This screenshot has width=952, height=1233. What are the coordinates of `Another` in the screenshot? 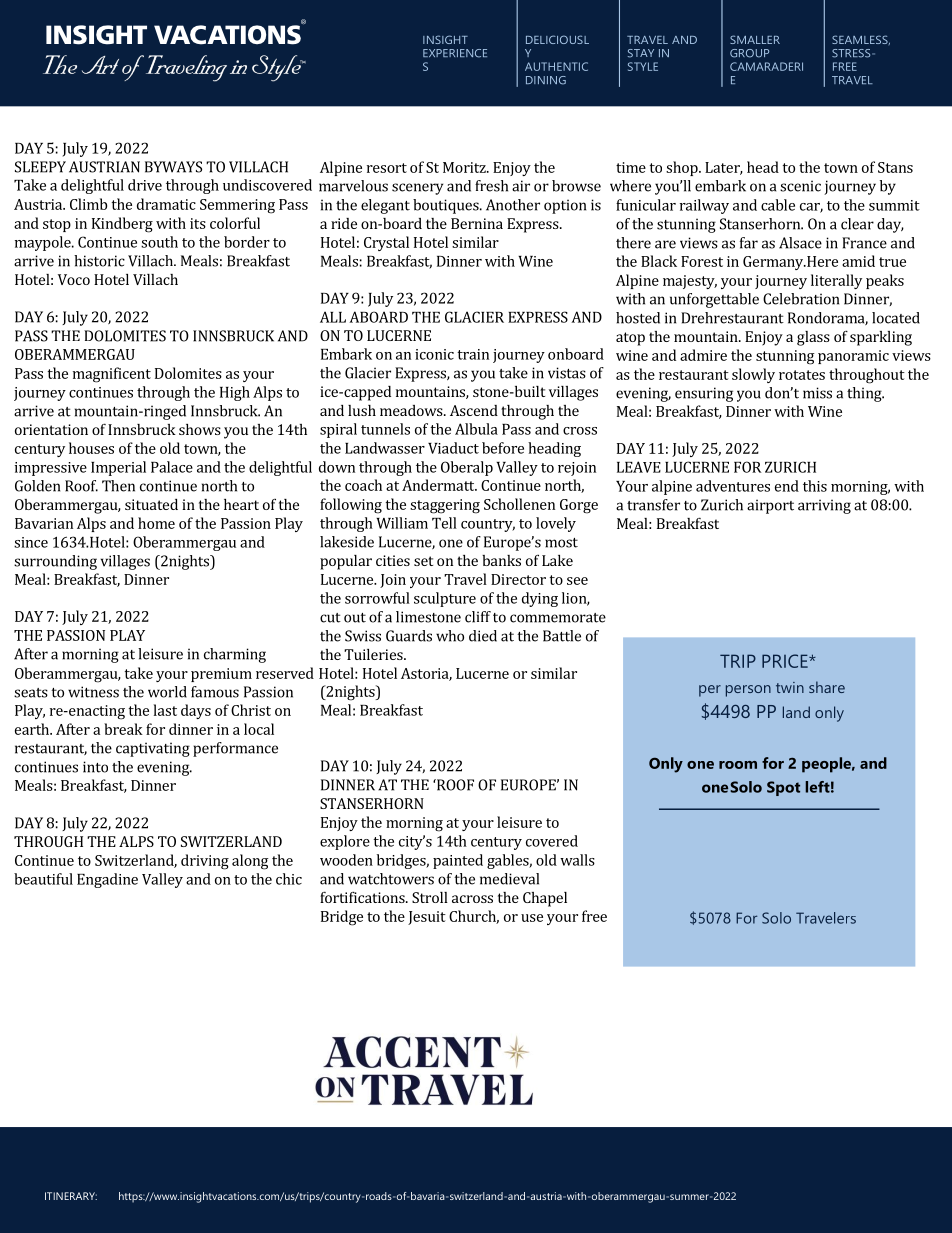 It's located at (513, 205).
